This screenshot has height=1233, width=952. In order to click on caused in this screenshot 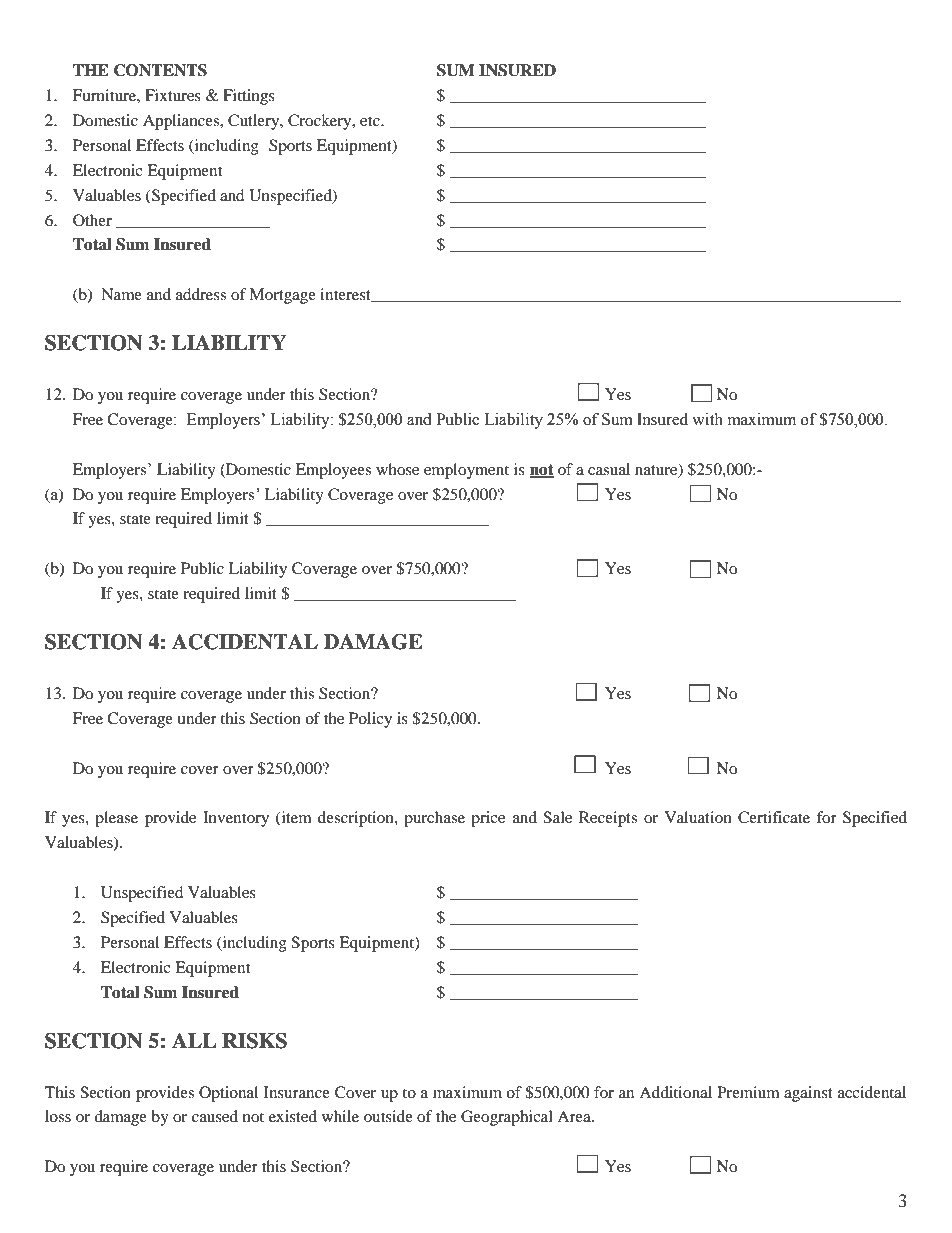, I will do `click(215, 1116)`.
